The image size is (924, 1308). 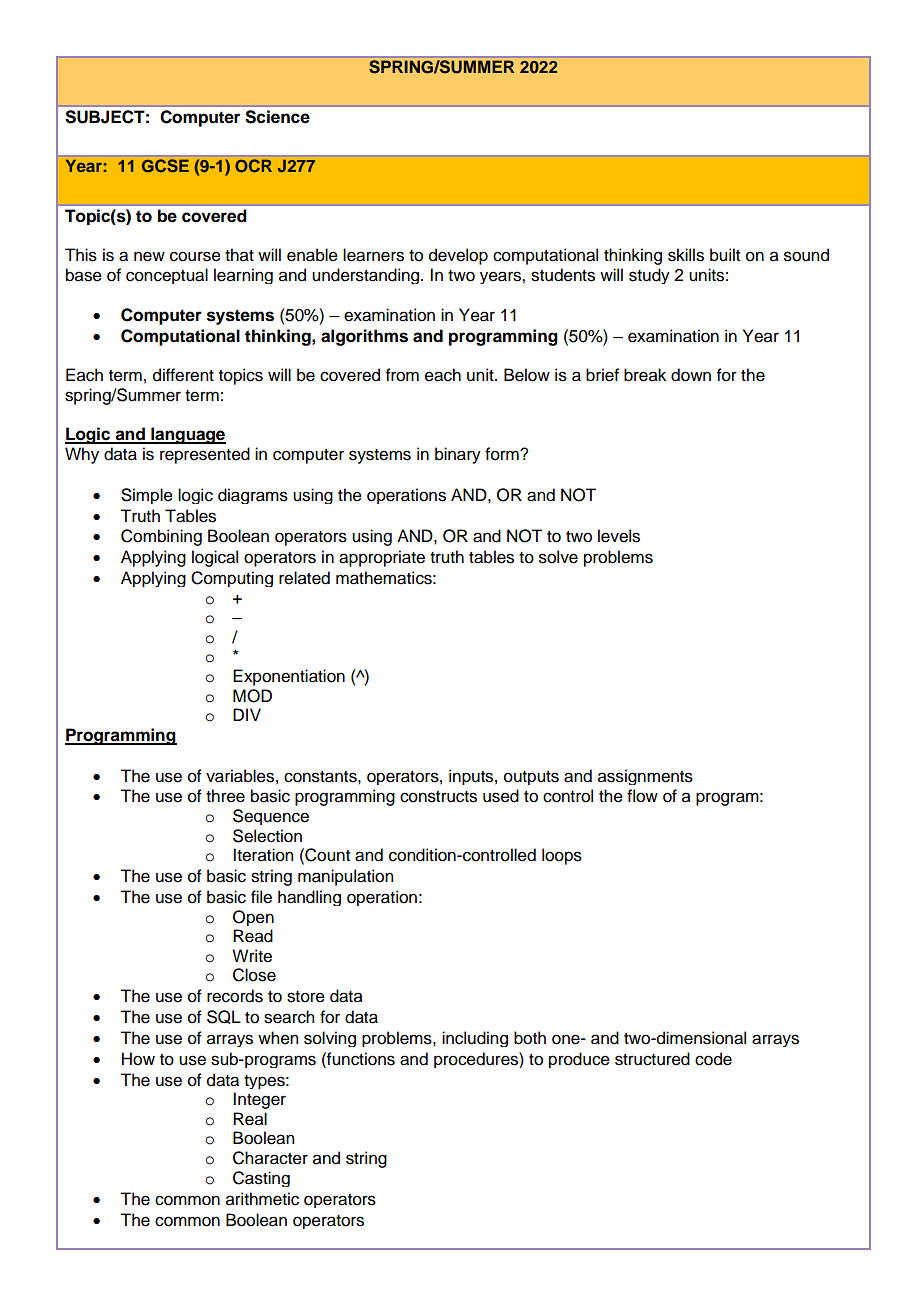 What do you see at coordinates (645, 777) in the document?
I see `assignments` at bounding box center [645, 777].
